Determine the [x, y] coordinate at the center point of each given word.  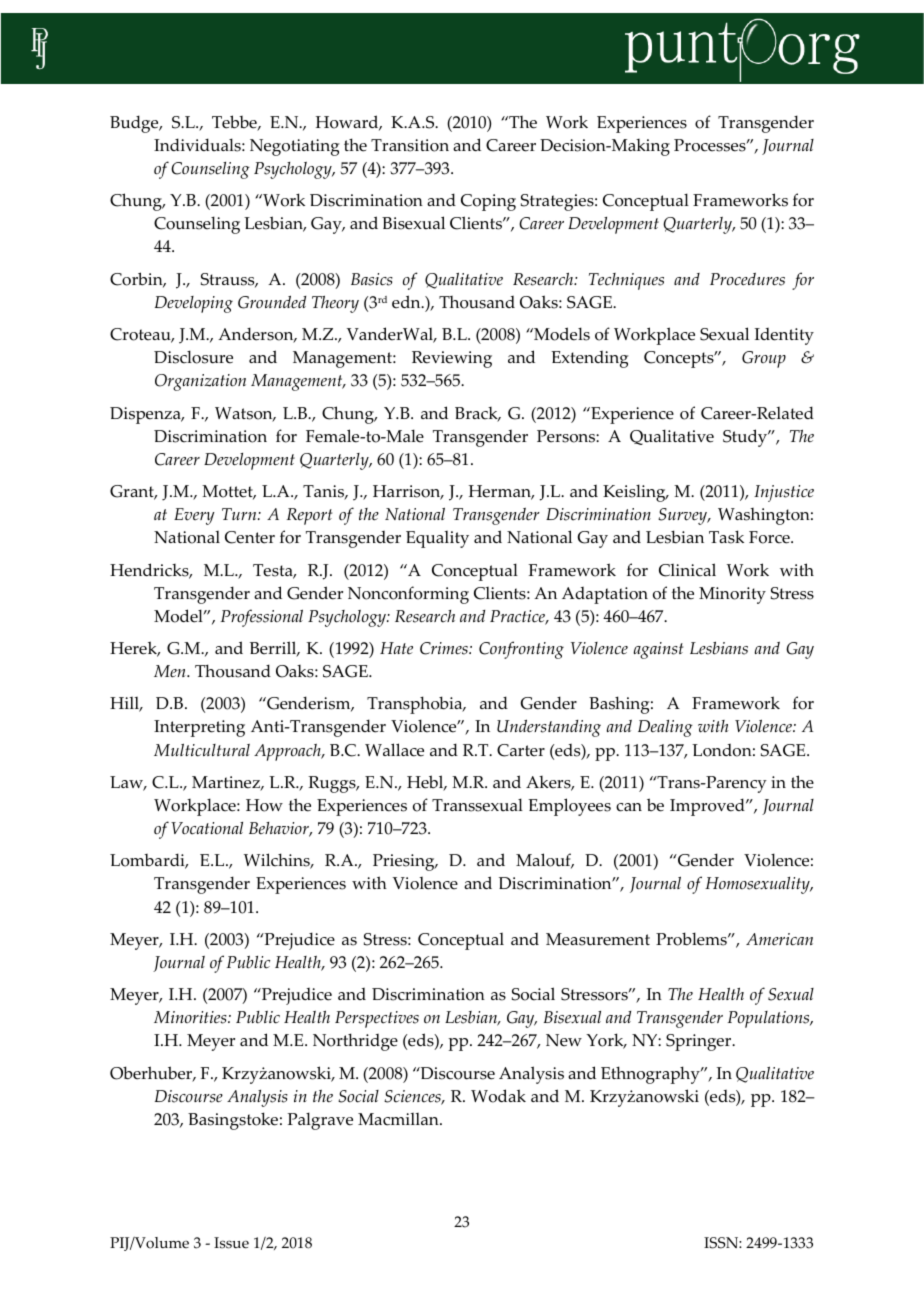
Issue [231, 1243]
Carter [521, 750]
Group [764, 359]
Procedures [747, 279]
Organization [200, 382]
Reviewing [452, 359]
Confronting [521, 650]
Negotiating [294, 147]
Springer [700, 1042]
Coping [488, 202]
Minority [732, 595]
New [564, 1040]
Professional [261, 618]
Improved [708, 807]
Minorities [191, 1017]
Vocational [207, 828]
